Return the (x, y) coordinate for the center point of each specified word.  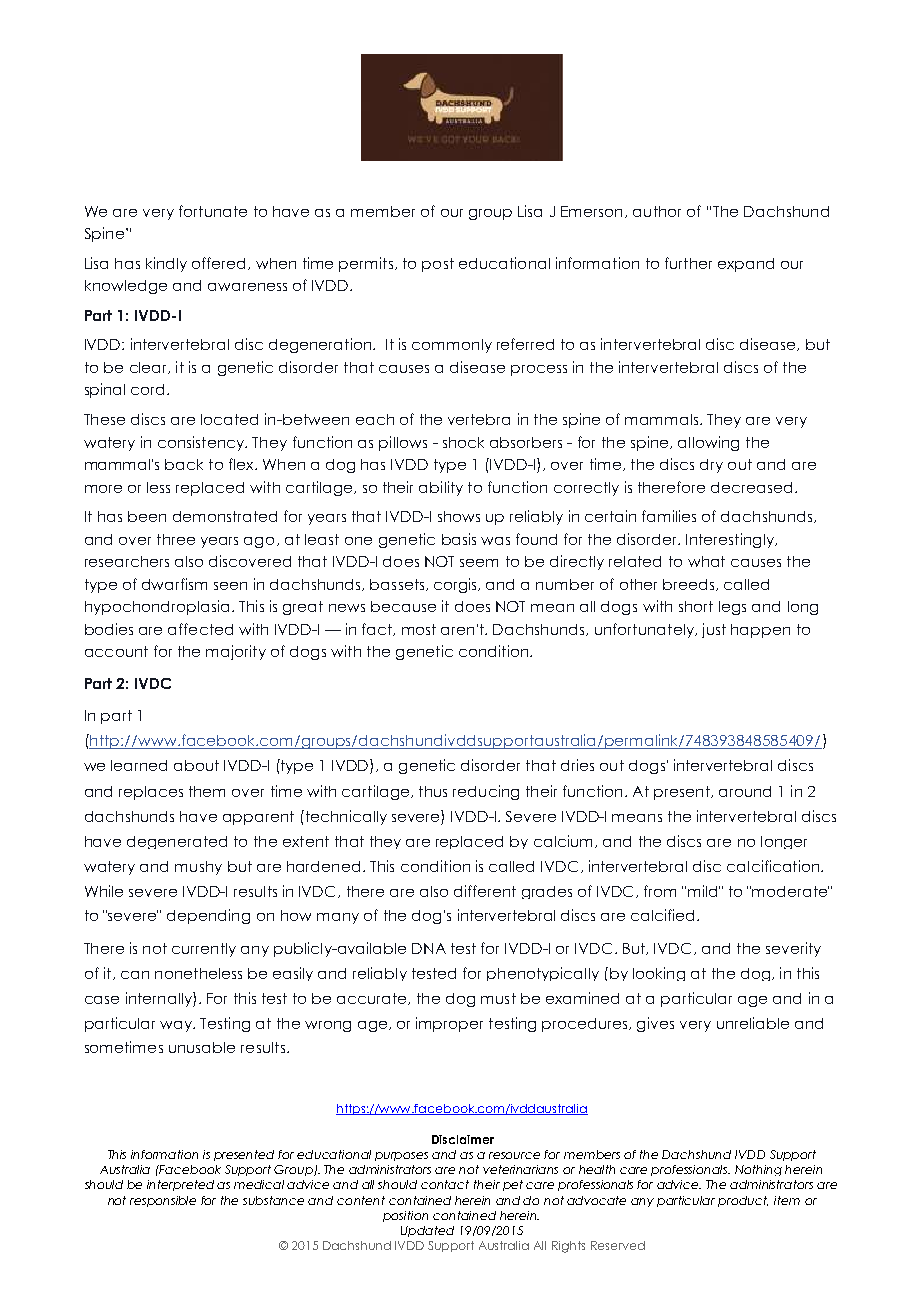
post (438, 265)
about (196, 765)
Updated (427, 1231)
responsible (163, 1201)
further (688, 263)
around (745, 791)
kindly (166, 264)
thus (433, 791)
